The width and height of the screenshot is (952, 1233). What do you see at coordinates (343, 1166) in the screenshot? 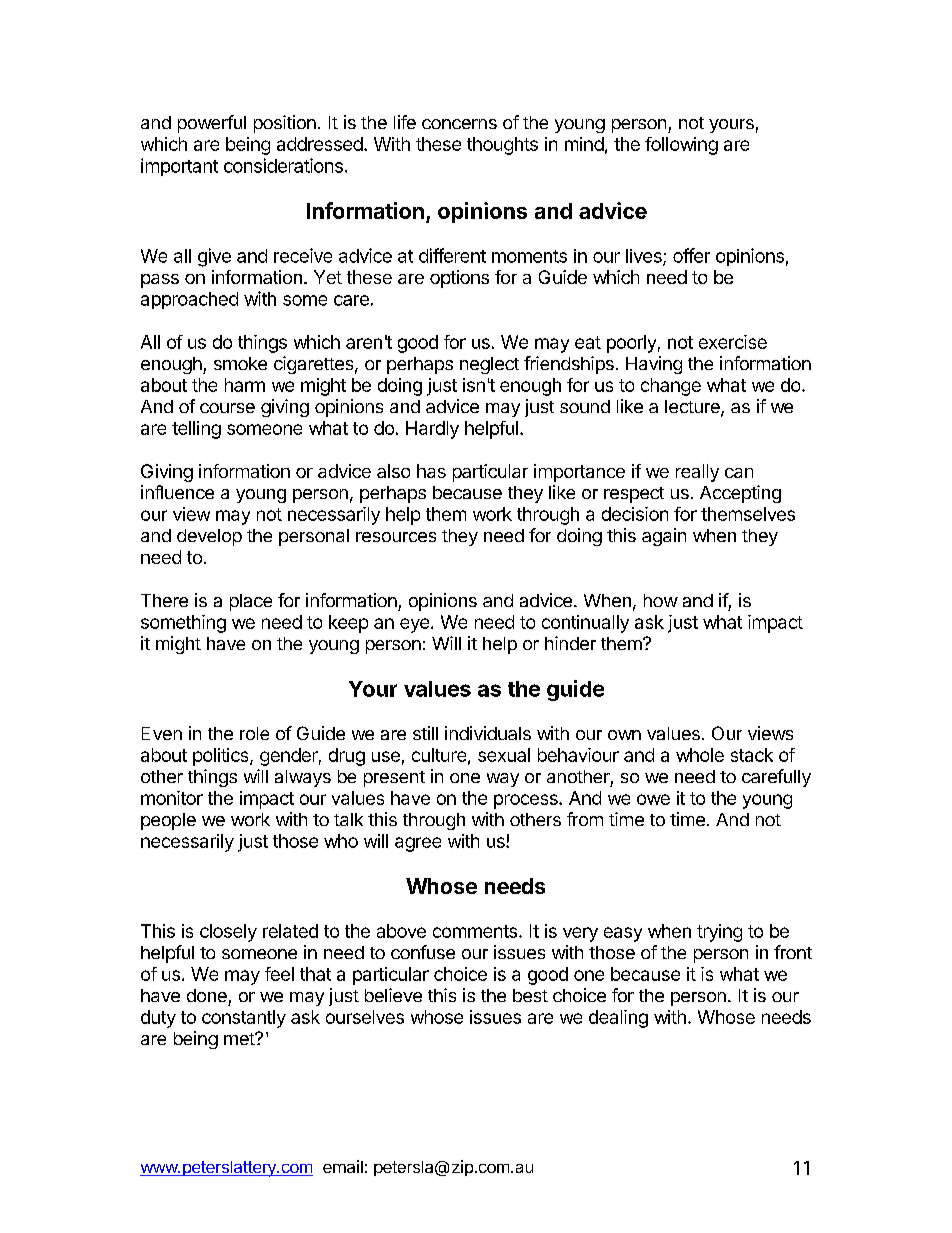
I see `email` at bounding box center [343, 1166].
